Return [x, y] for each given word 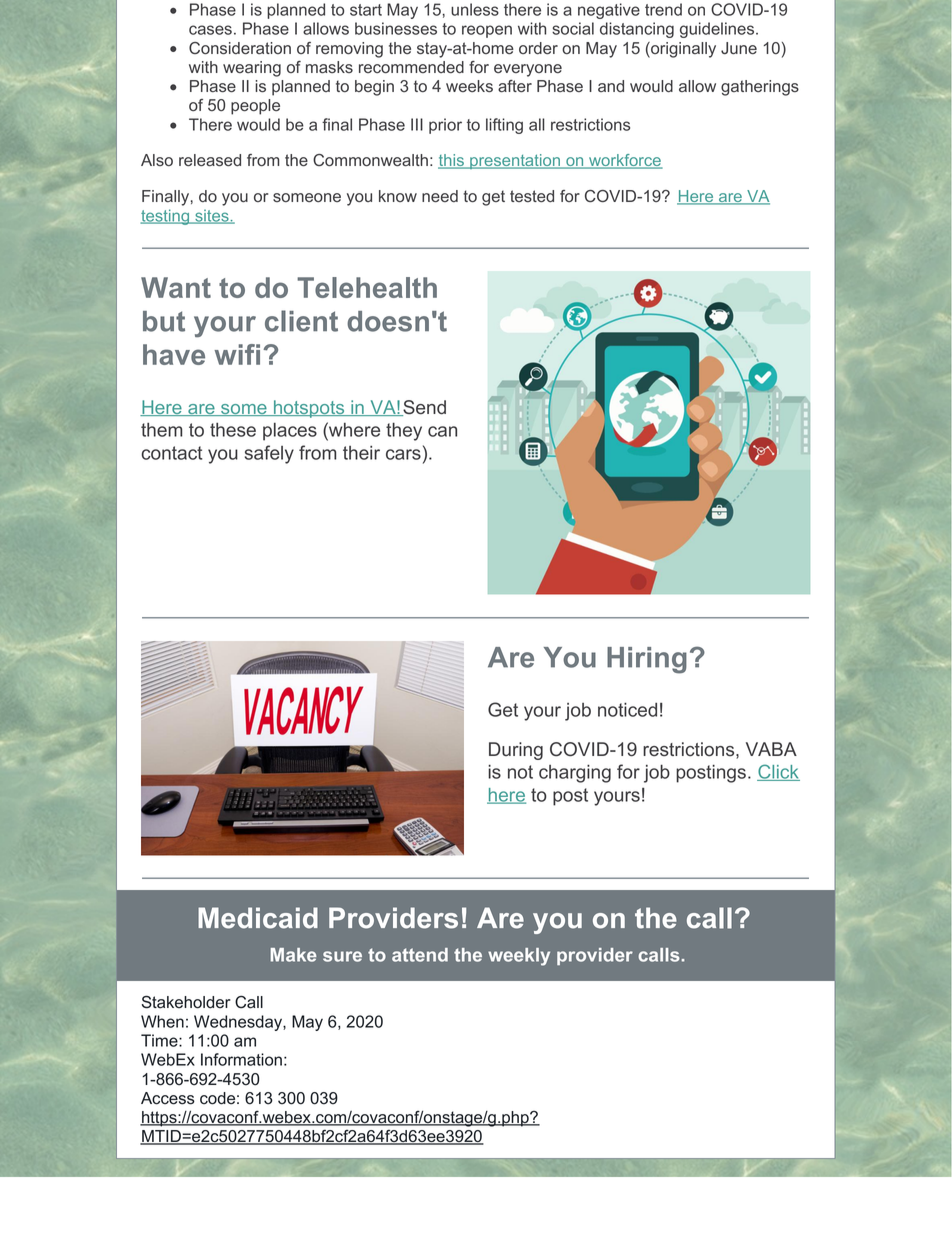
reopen [487, 31]
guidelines [718, 30]
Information [241, 1059]
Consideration [240, 48]
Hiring [647, 660]
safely [269, 454]
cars [403, 454]
